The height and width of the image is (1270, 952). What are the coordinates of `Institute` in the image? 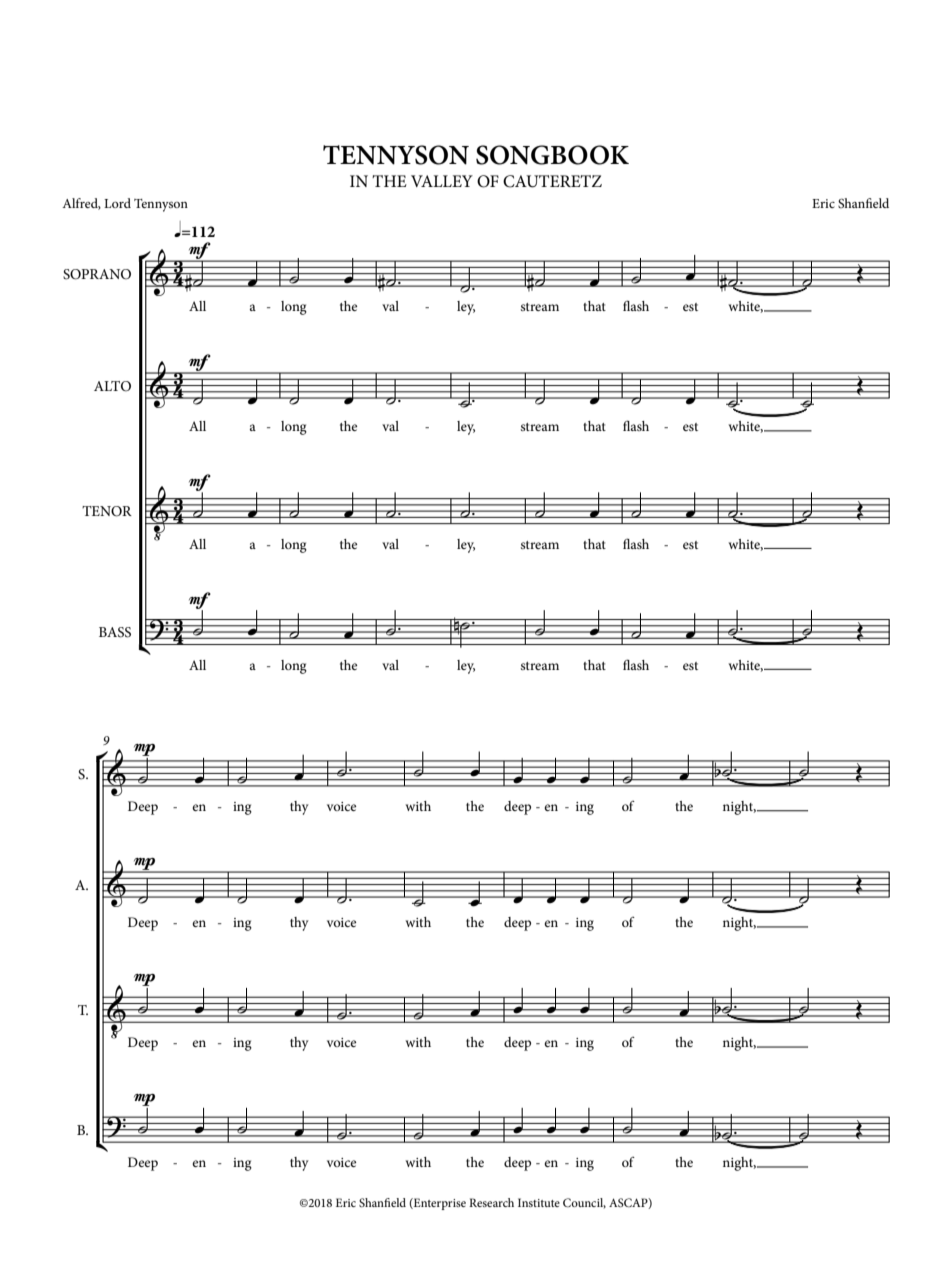 It's located at (539, 1202).
